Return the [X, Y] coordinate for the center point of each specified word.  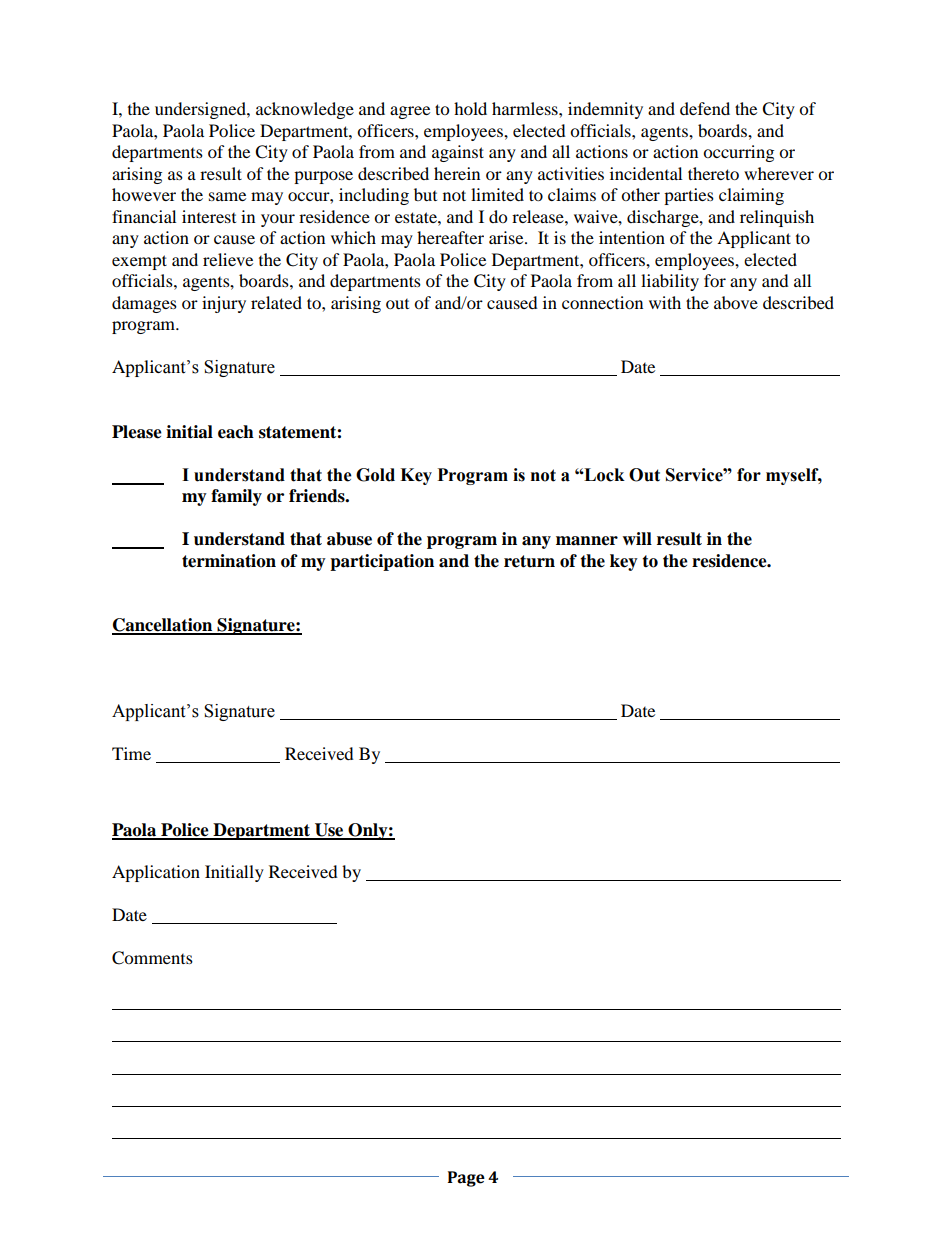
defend [705, 108]
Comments [152, 958]
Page [466, 1179]
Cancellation [163, 626]
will [637, 538]
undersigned [201, 110]
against [458, 153]
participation [382, 562]
